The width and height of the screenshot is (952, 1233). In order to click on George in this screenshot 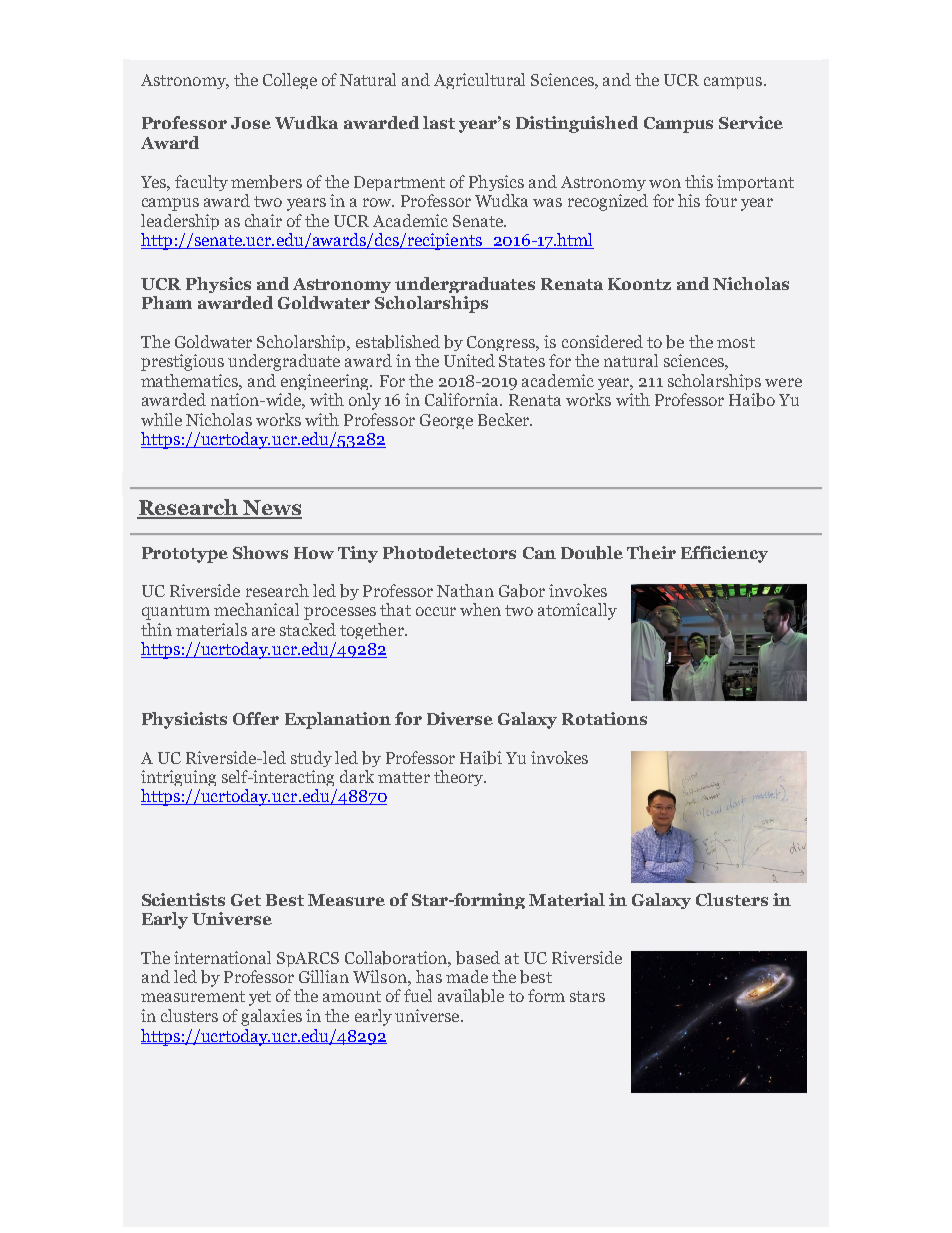, I will do `click(446, 421)`.
